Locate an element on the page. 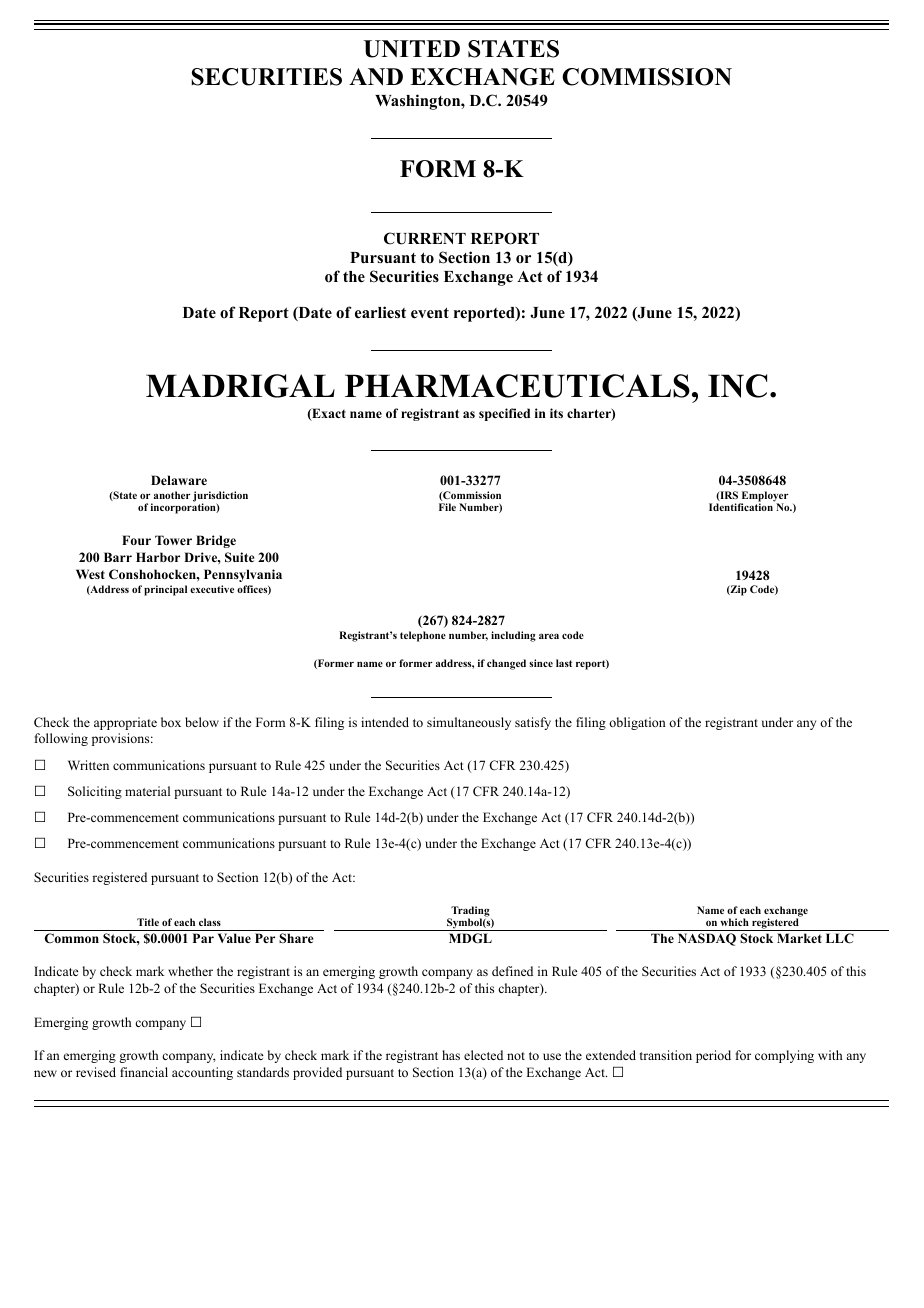 Image resolution: width=924 pixels, height=1308 pixels. MADRIGAL is located at coordinates (240, 386).
